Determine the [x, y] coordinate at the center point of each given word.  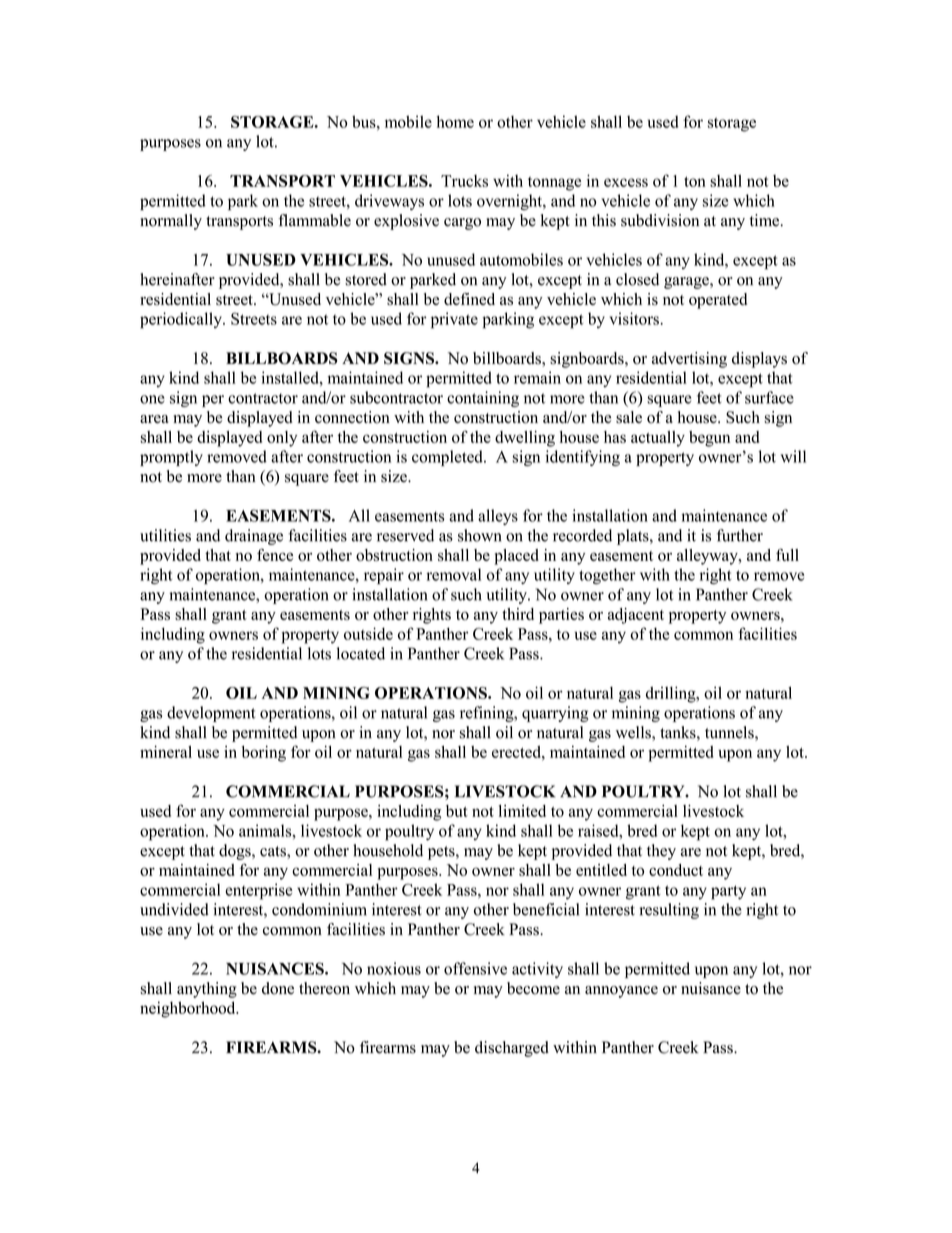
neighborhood [189, 1009]
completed [448, 458]
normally [171, 222]
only [282, 439]
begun [709, 439]
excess [626, 182]
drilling [672, 694]
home [455, 121]
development [211, 714]
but [457, 811]
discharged [512, 1049]
